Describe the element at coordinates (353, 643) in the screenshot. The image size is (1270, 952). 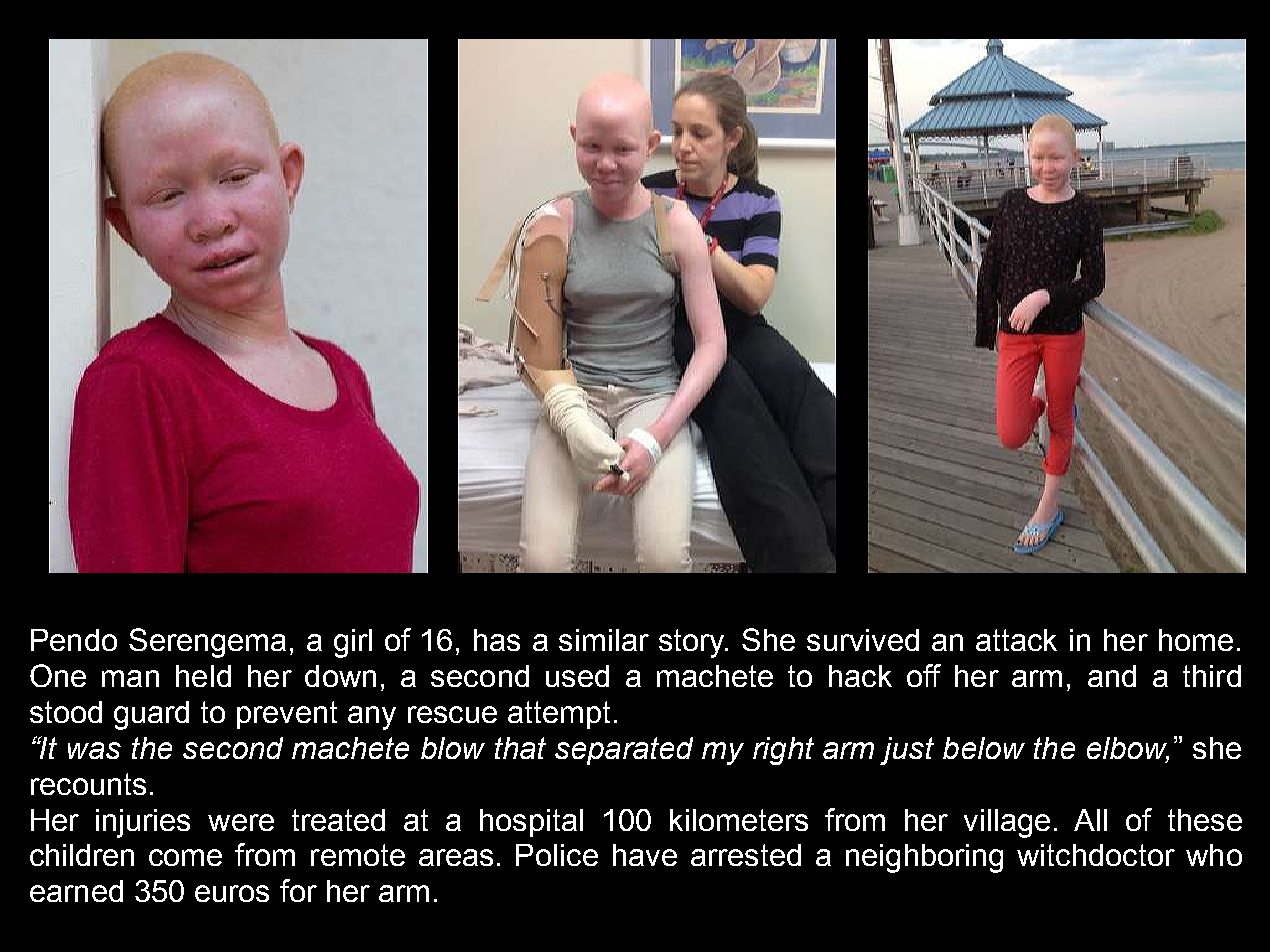
I see `girl` at that location.
